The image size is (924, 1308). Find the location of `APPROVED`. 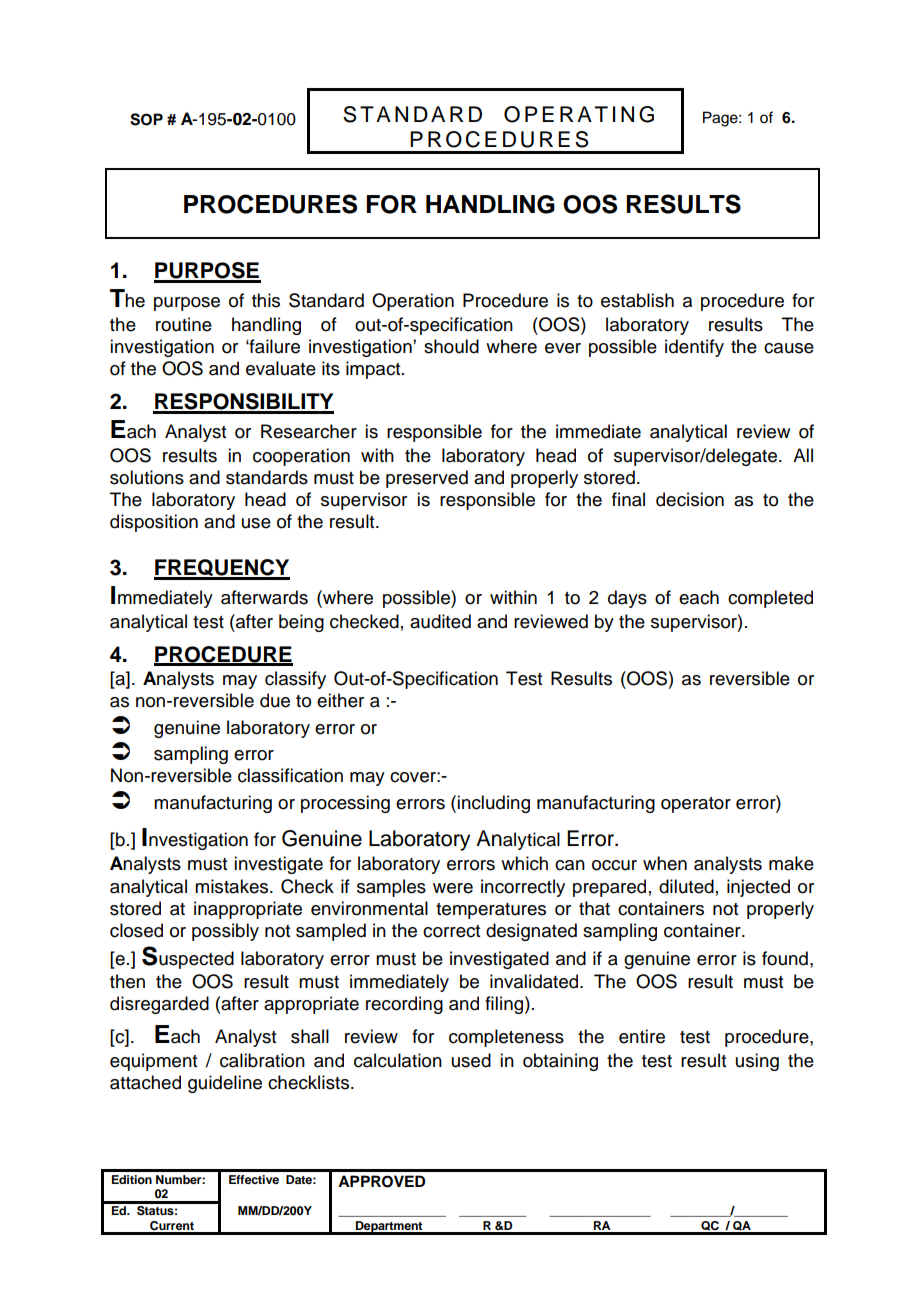

APPROVED is located at coordinates (381, 1181).
